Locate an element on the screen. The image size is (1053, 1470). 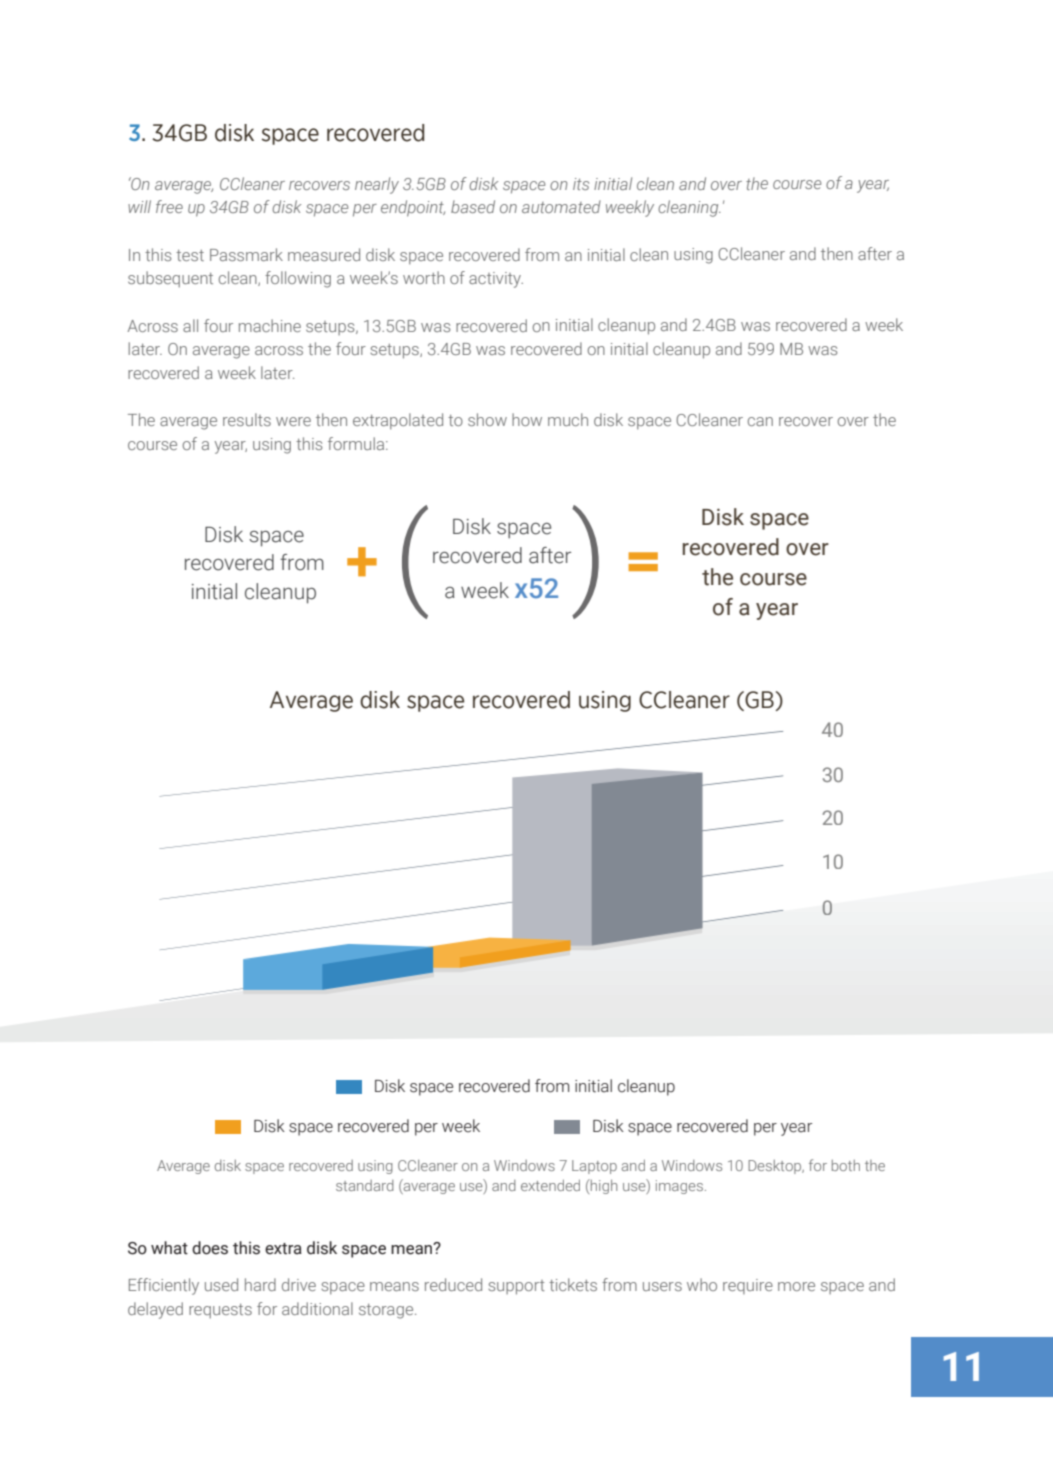
Desktop is located at coordinates (776, 1167).
